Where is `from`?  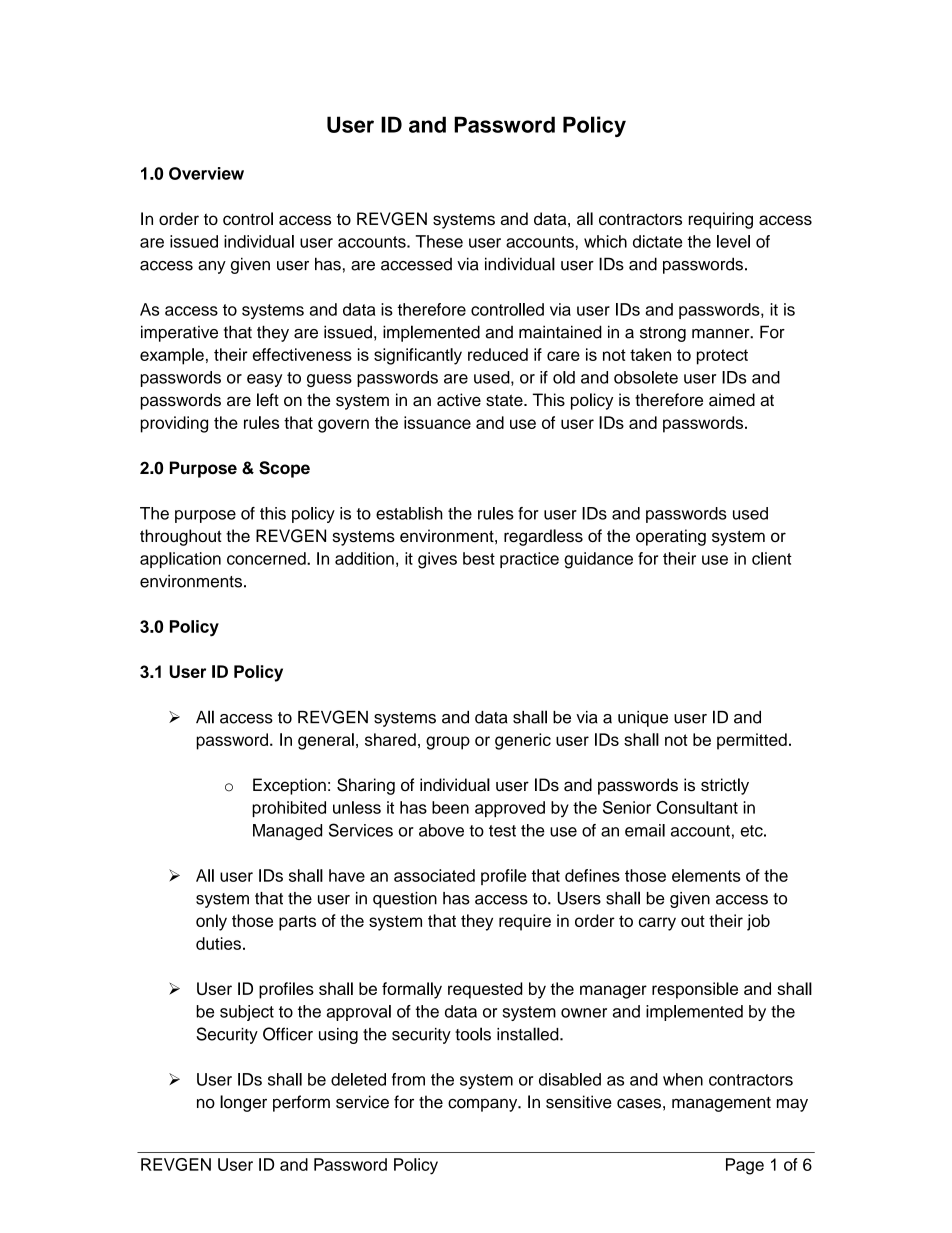
from is located at coordinates (408, 1079).
